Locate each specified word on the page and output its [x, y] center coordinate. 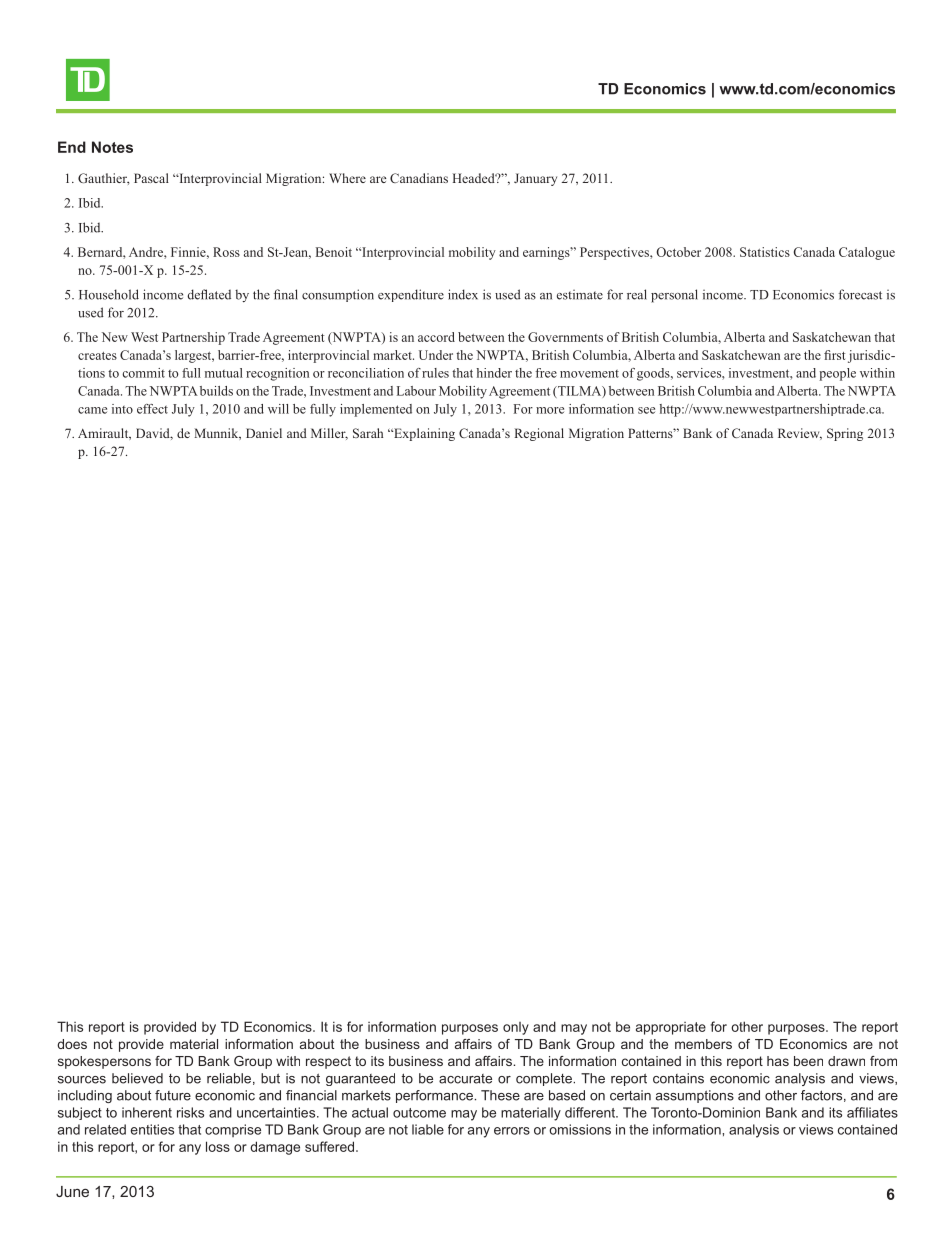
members [703, 1044]
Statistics [765, 252]
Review [800, 434]
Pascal [151, 178]
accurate [465, 1079]
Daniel [264, 433]
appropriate [671, 1028]
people [837, 374]
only [516, 1028]
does [72, 1044]
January [535, 179]
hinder [494, 373]
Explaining [423, 434]
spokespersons [104, 1062]
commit [143, 373]
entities [152, 1129]
